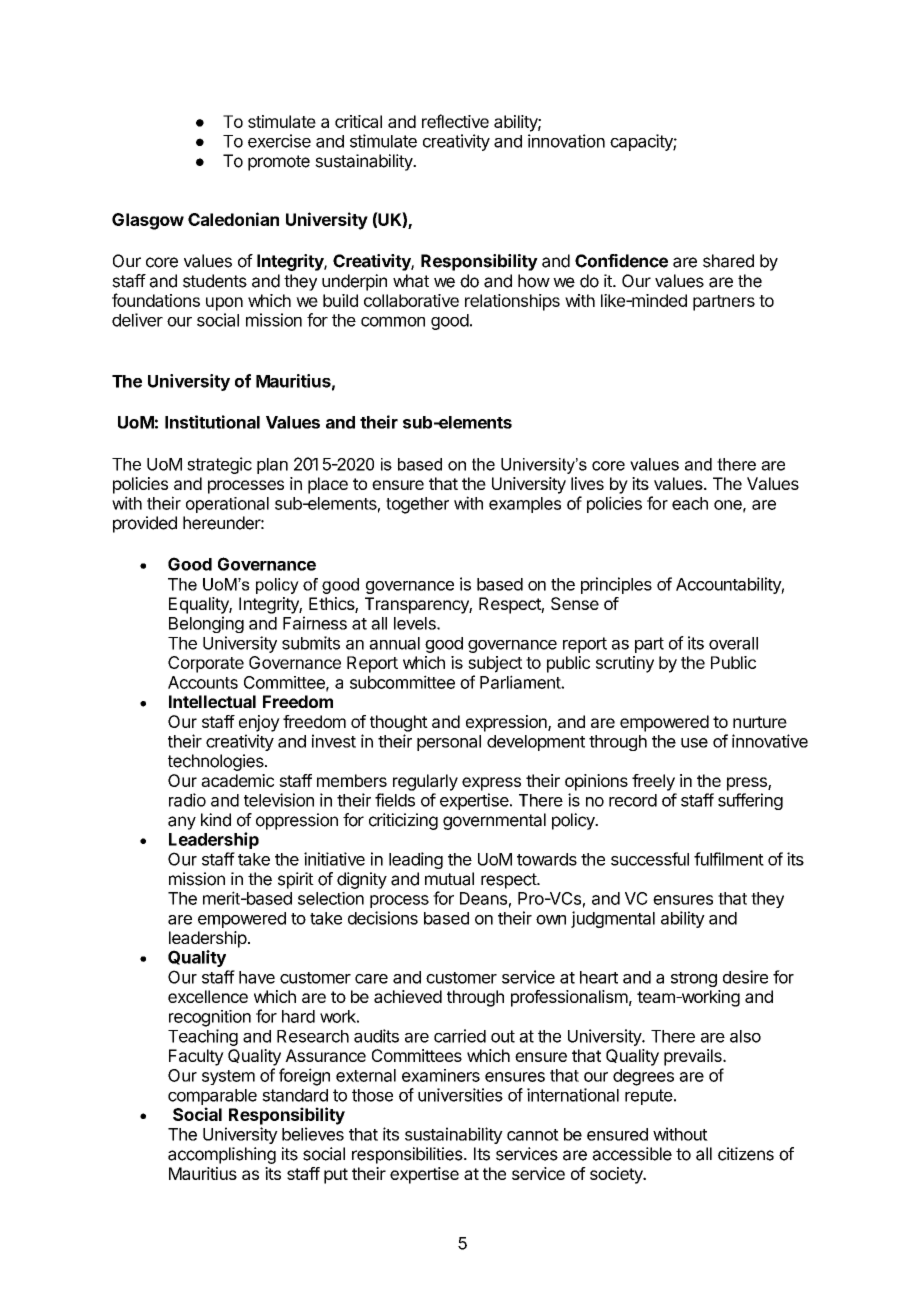  Describe the element at coordinates (495, 664) in the image. I see `subject` at that location.
